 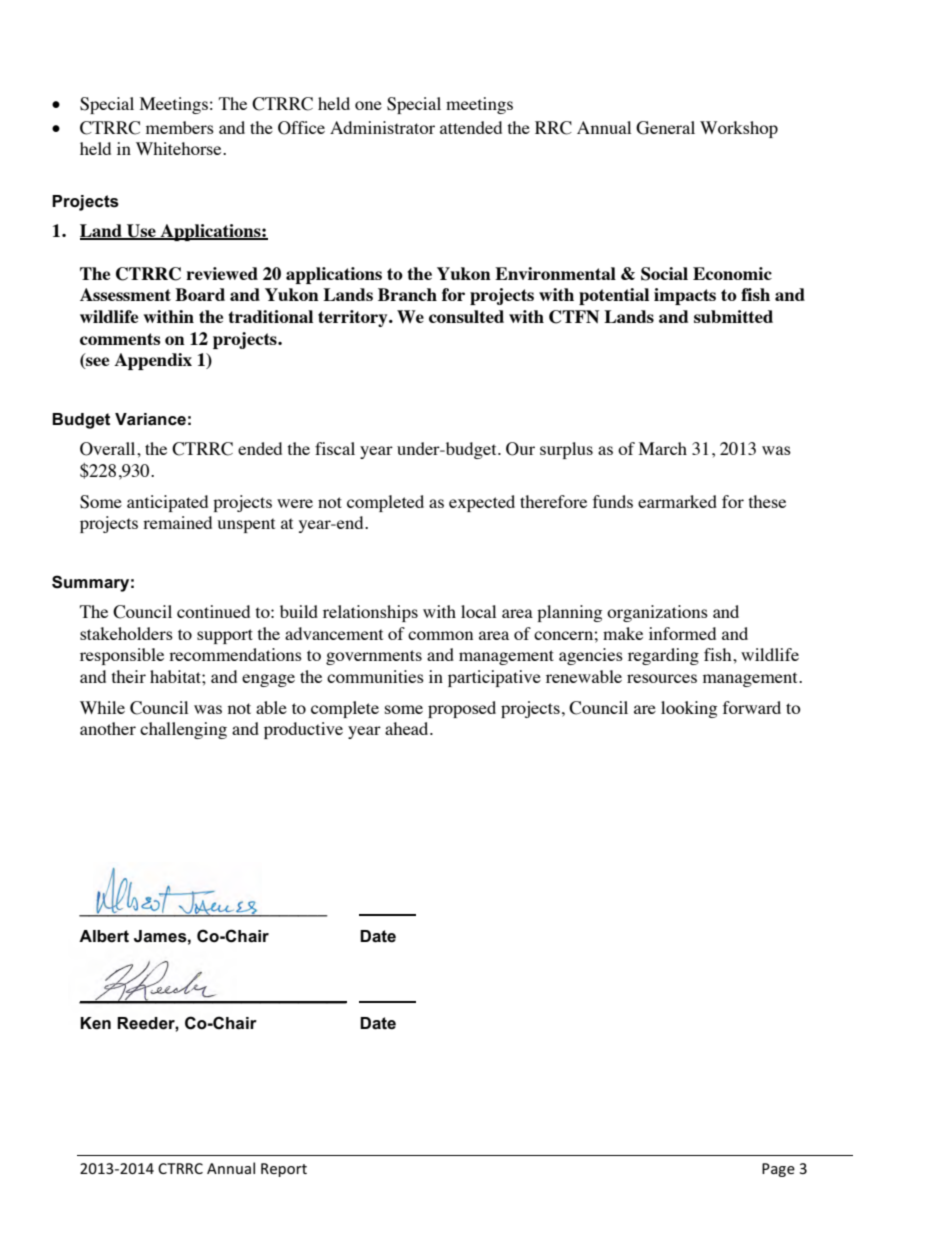 What do you see at coordinates (665, 128) in the page?
I see `General` at bounding box center [665, 128].
